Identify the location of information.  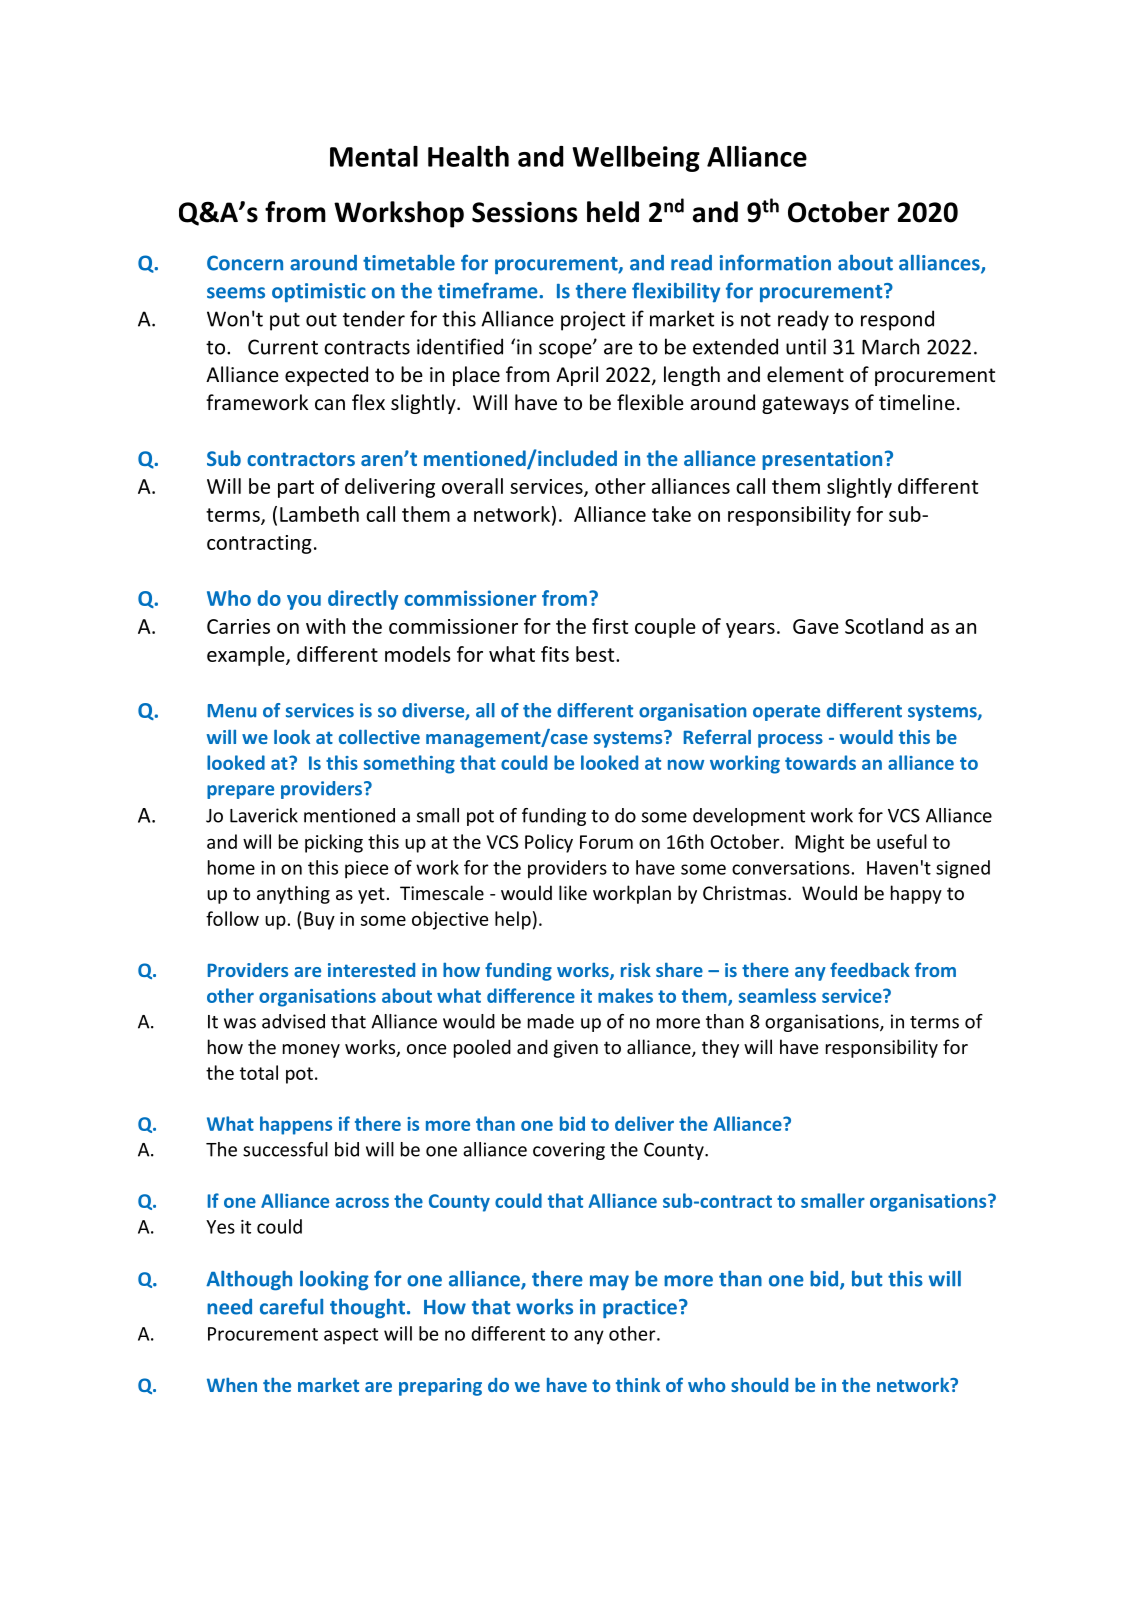
(775, 262).
